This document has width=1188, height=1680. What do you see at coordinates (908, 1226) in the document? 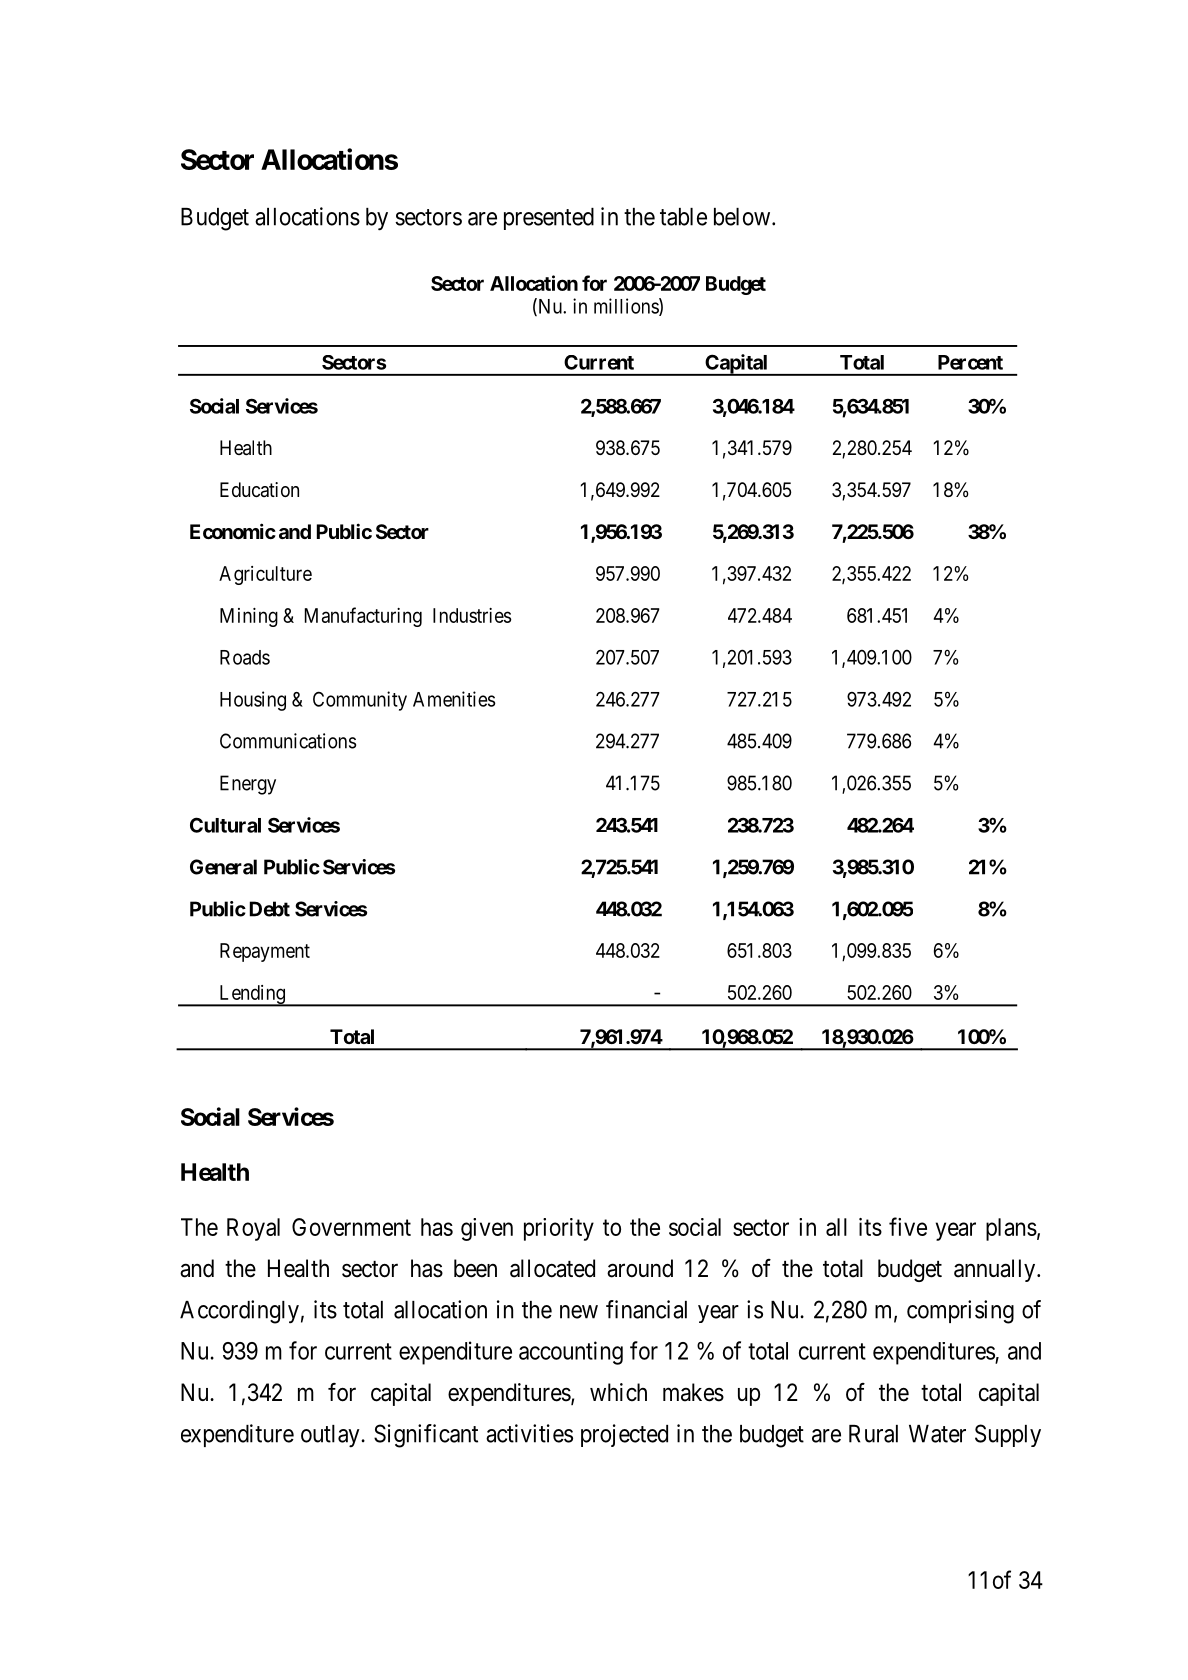
I see `five` at bounding box center [908, 1226].
